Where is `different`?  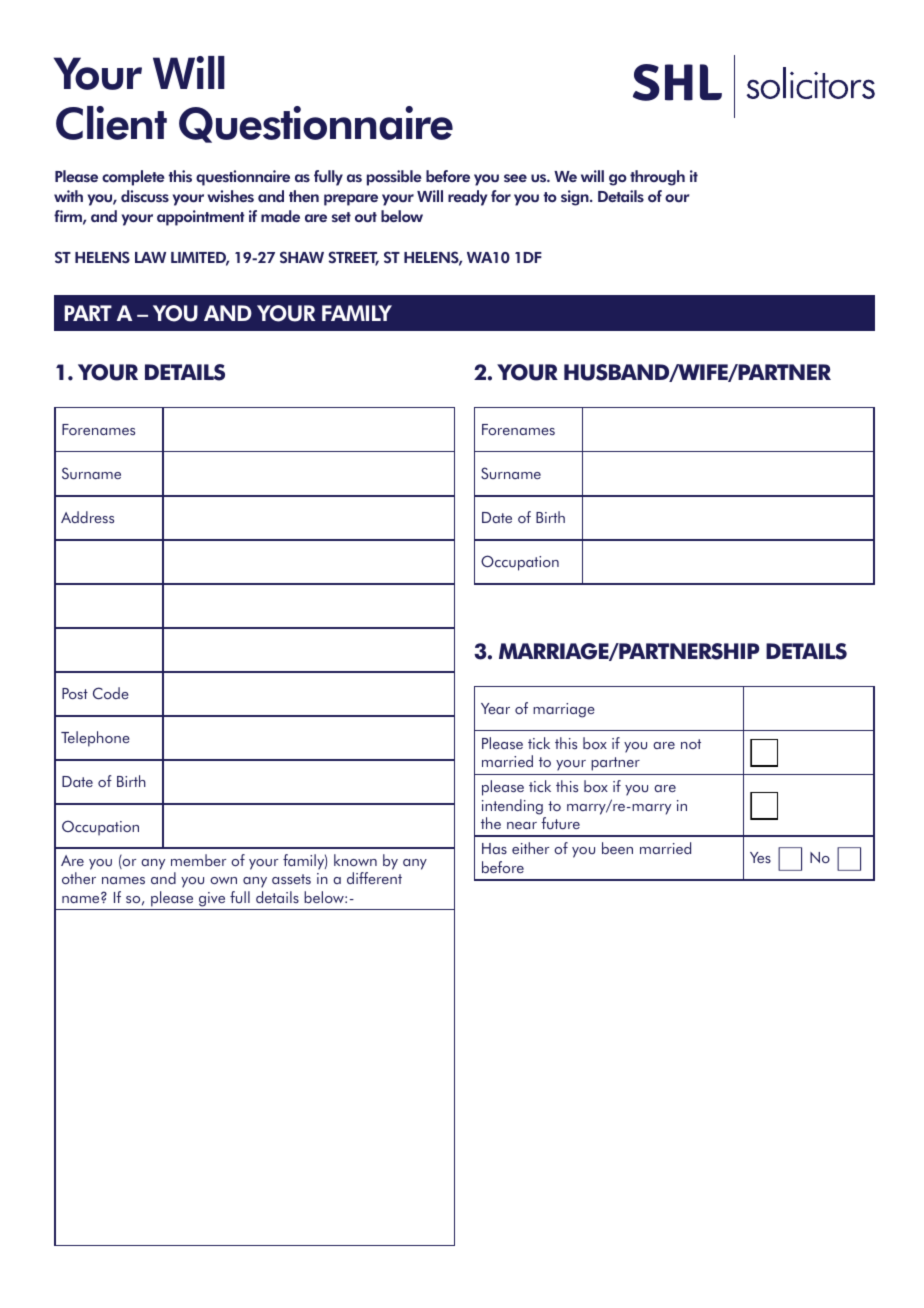 different is located at coordinates (374, 878).
